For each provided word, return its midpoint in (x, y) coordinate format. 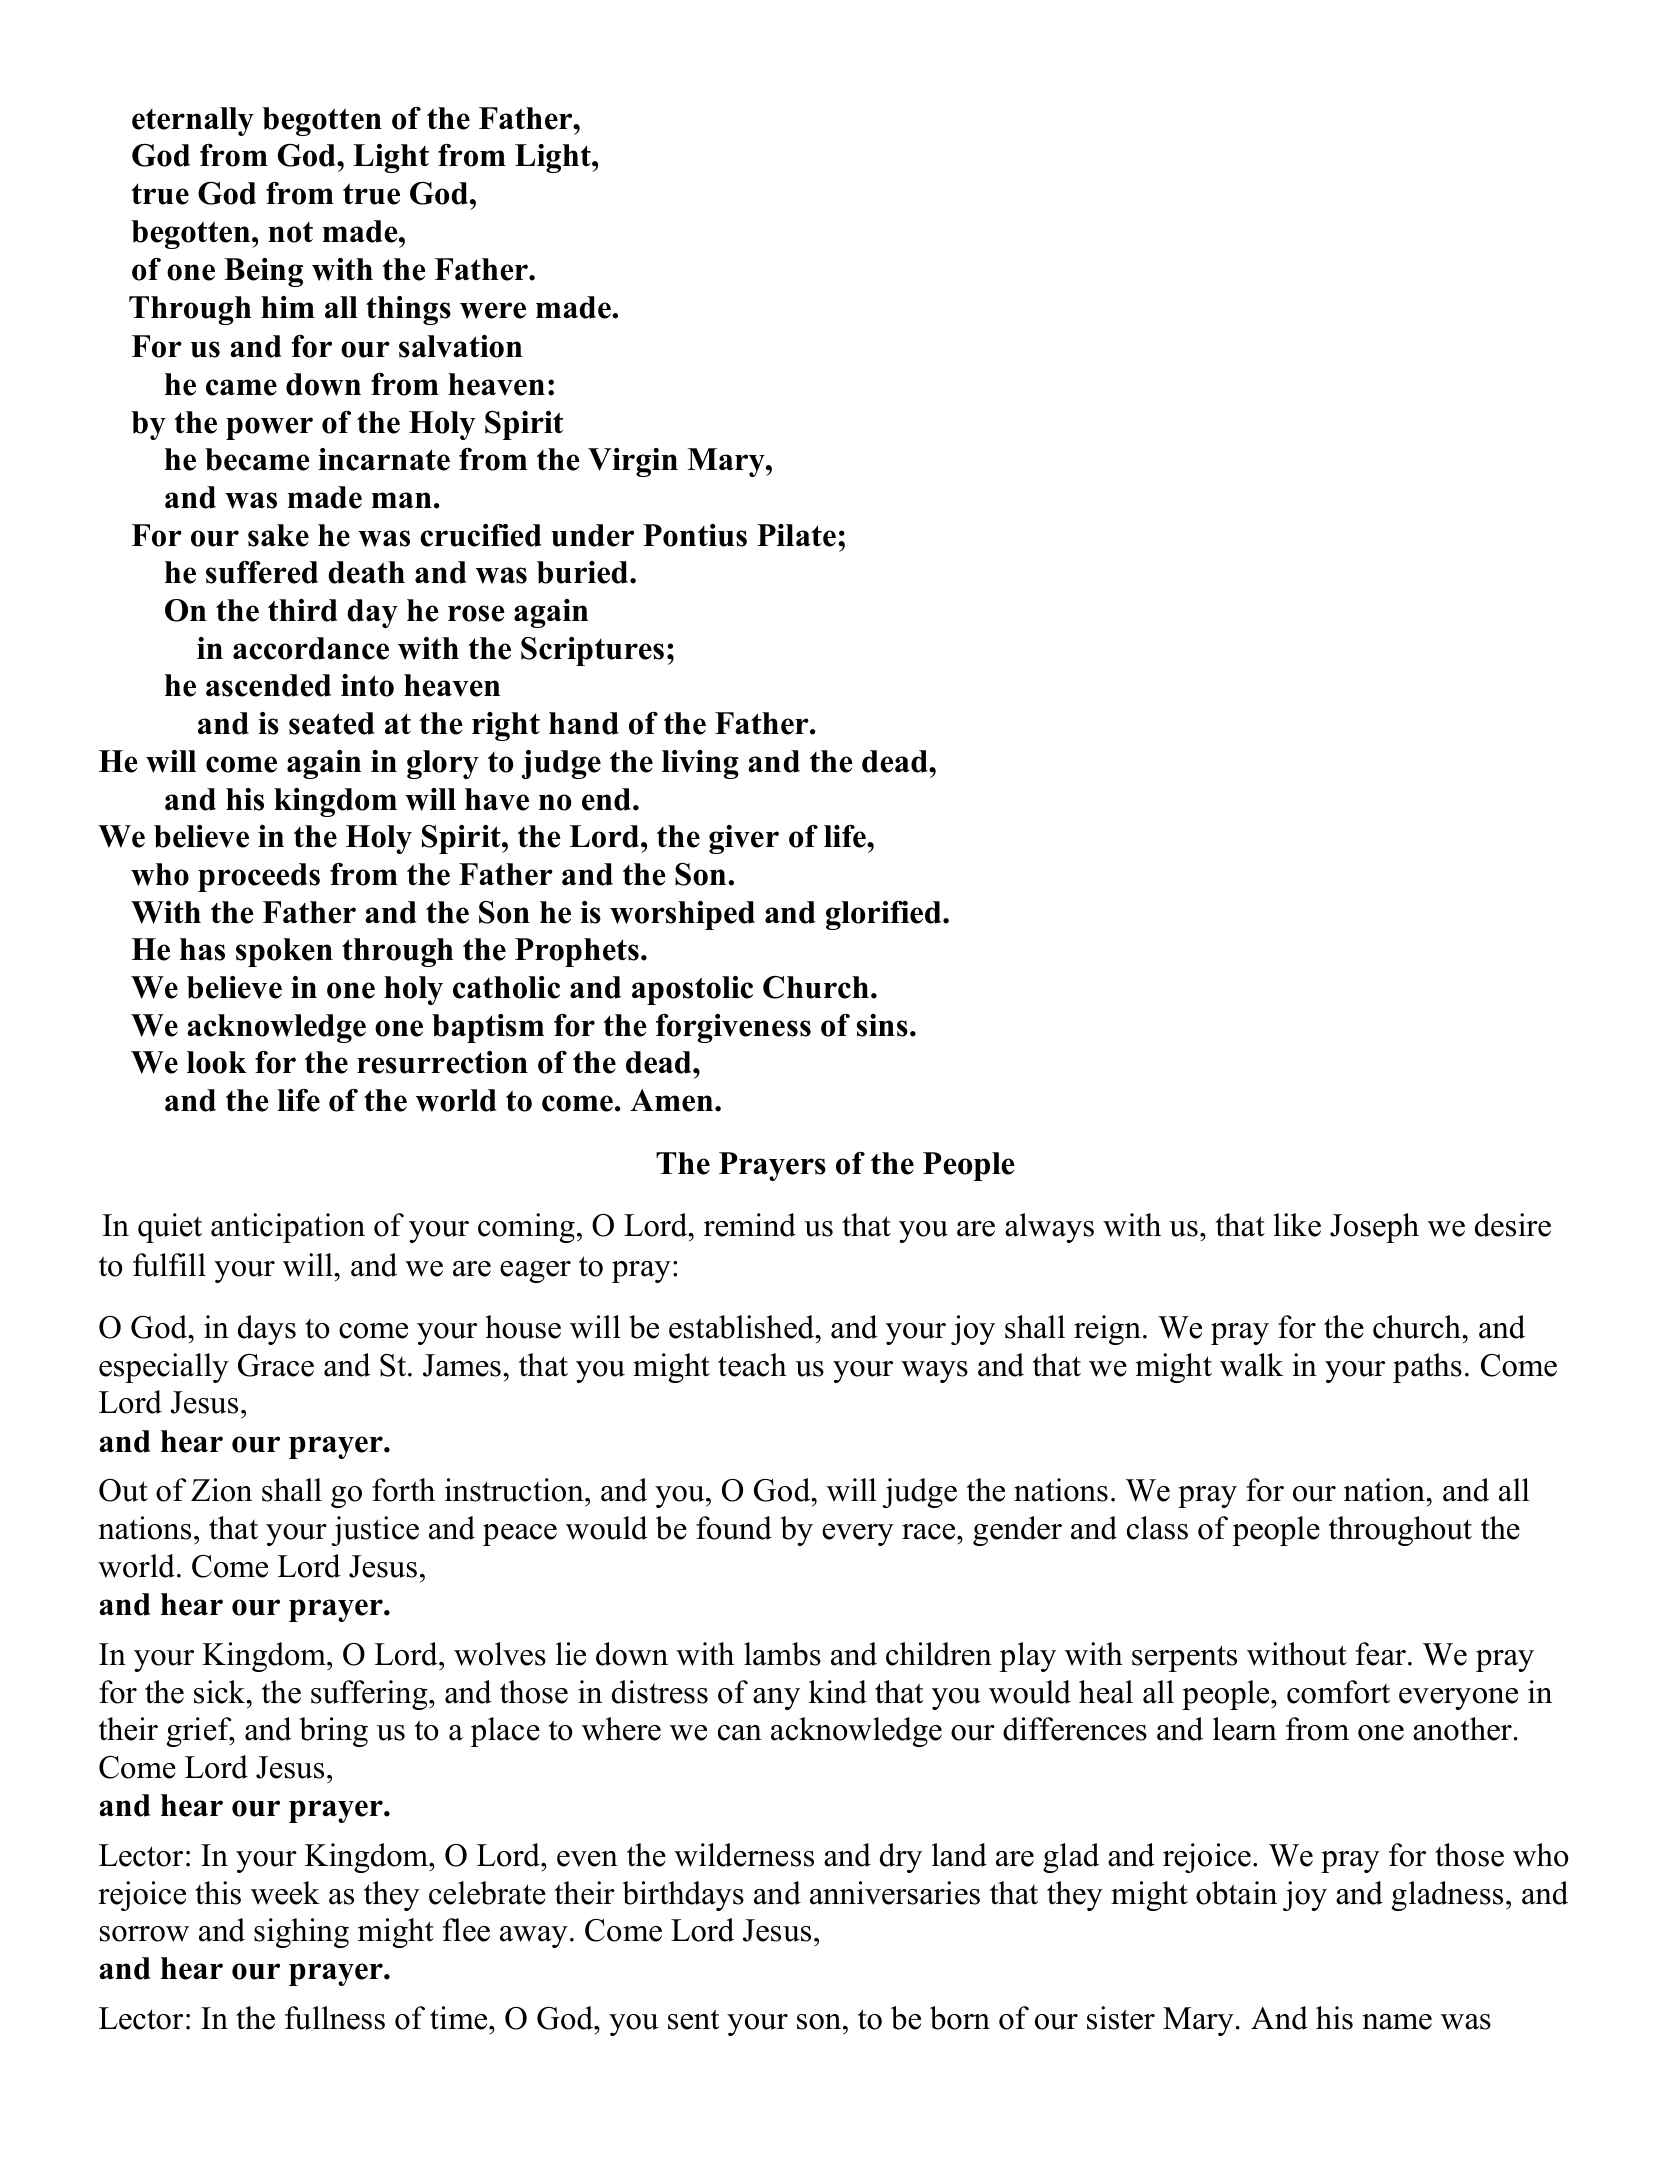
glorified (885, 915)
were (493, 310)
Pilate (796, 535)
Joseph (1374, 1228)
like (1297, 1225)
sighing (301, 1933)
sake (278, 535)
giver (744, 839)
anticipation (288, 1228)
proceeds (259, 877)
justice (375, 1531)
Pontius (695, 535)
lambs (782, 1654)
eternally (193, 121)
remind (750, 1225)
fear (1382, 1654)
